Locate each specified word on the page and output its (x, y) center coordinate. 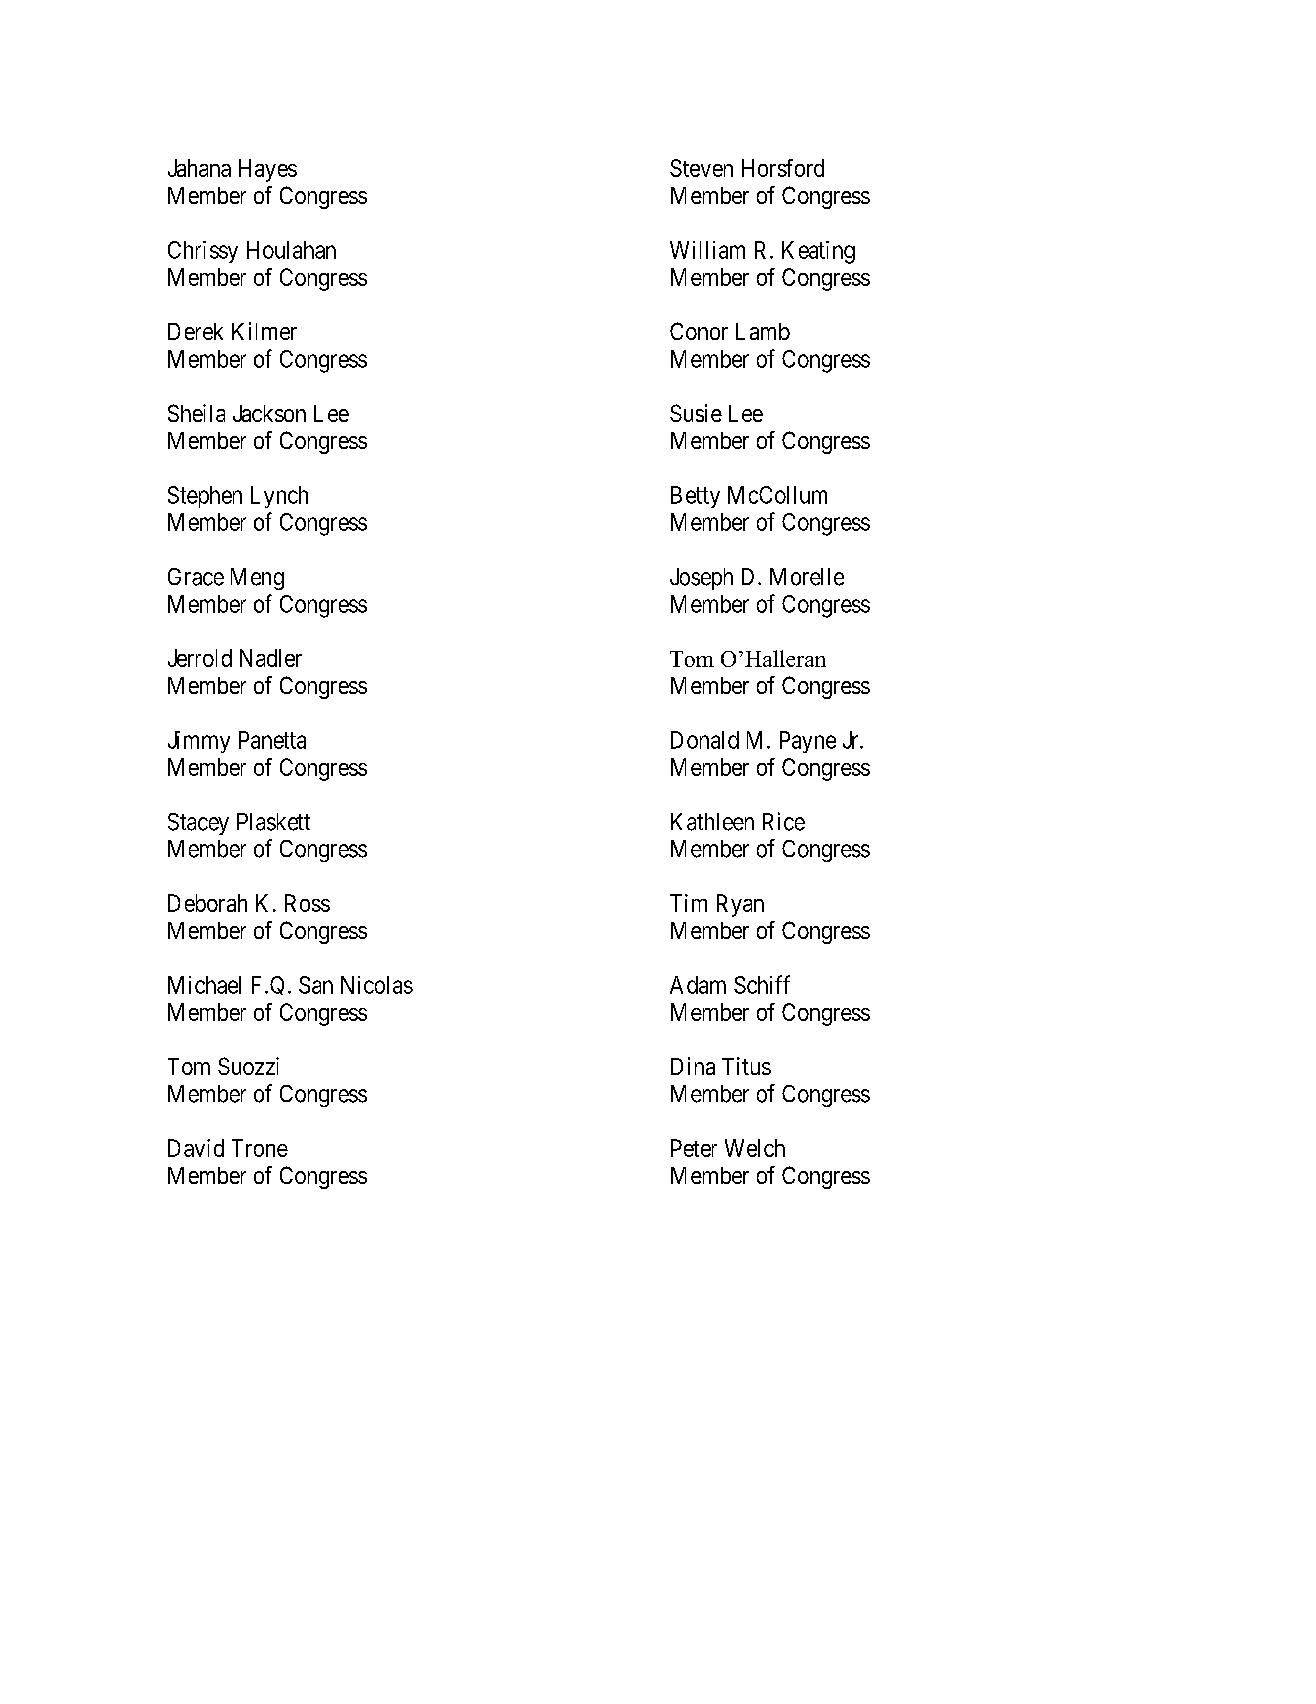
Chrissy (203, 252)
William (707, 250)
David (196, 1148)
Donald (705, 740)
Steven (701, 168)
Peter (694, 1148)
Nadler (271, 658)
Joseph (701, 579)
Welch (755, 1148)
